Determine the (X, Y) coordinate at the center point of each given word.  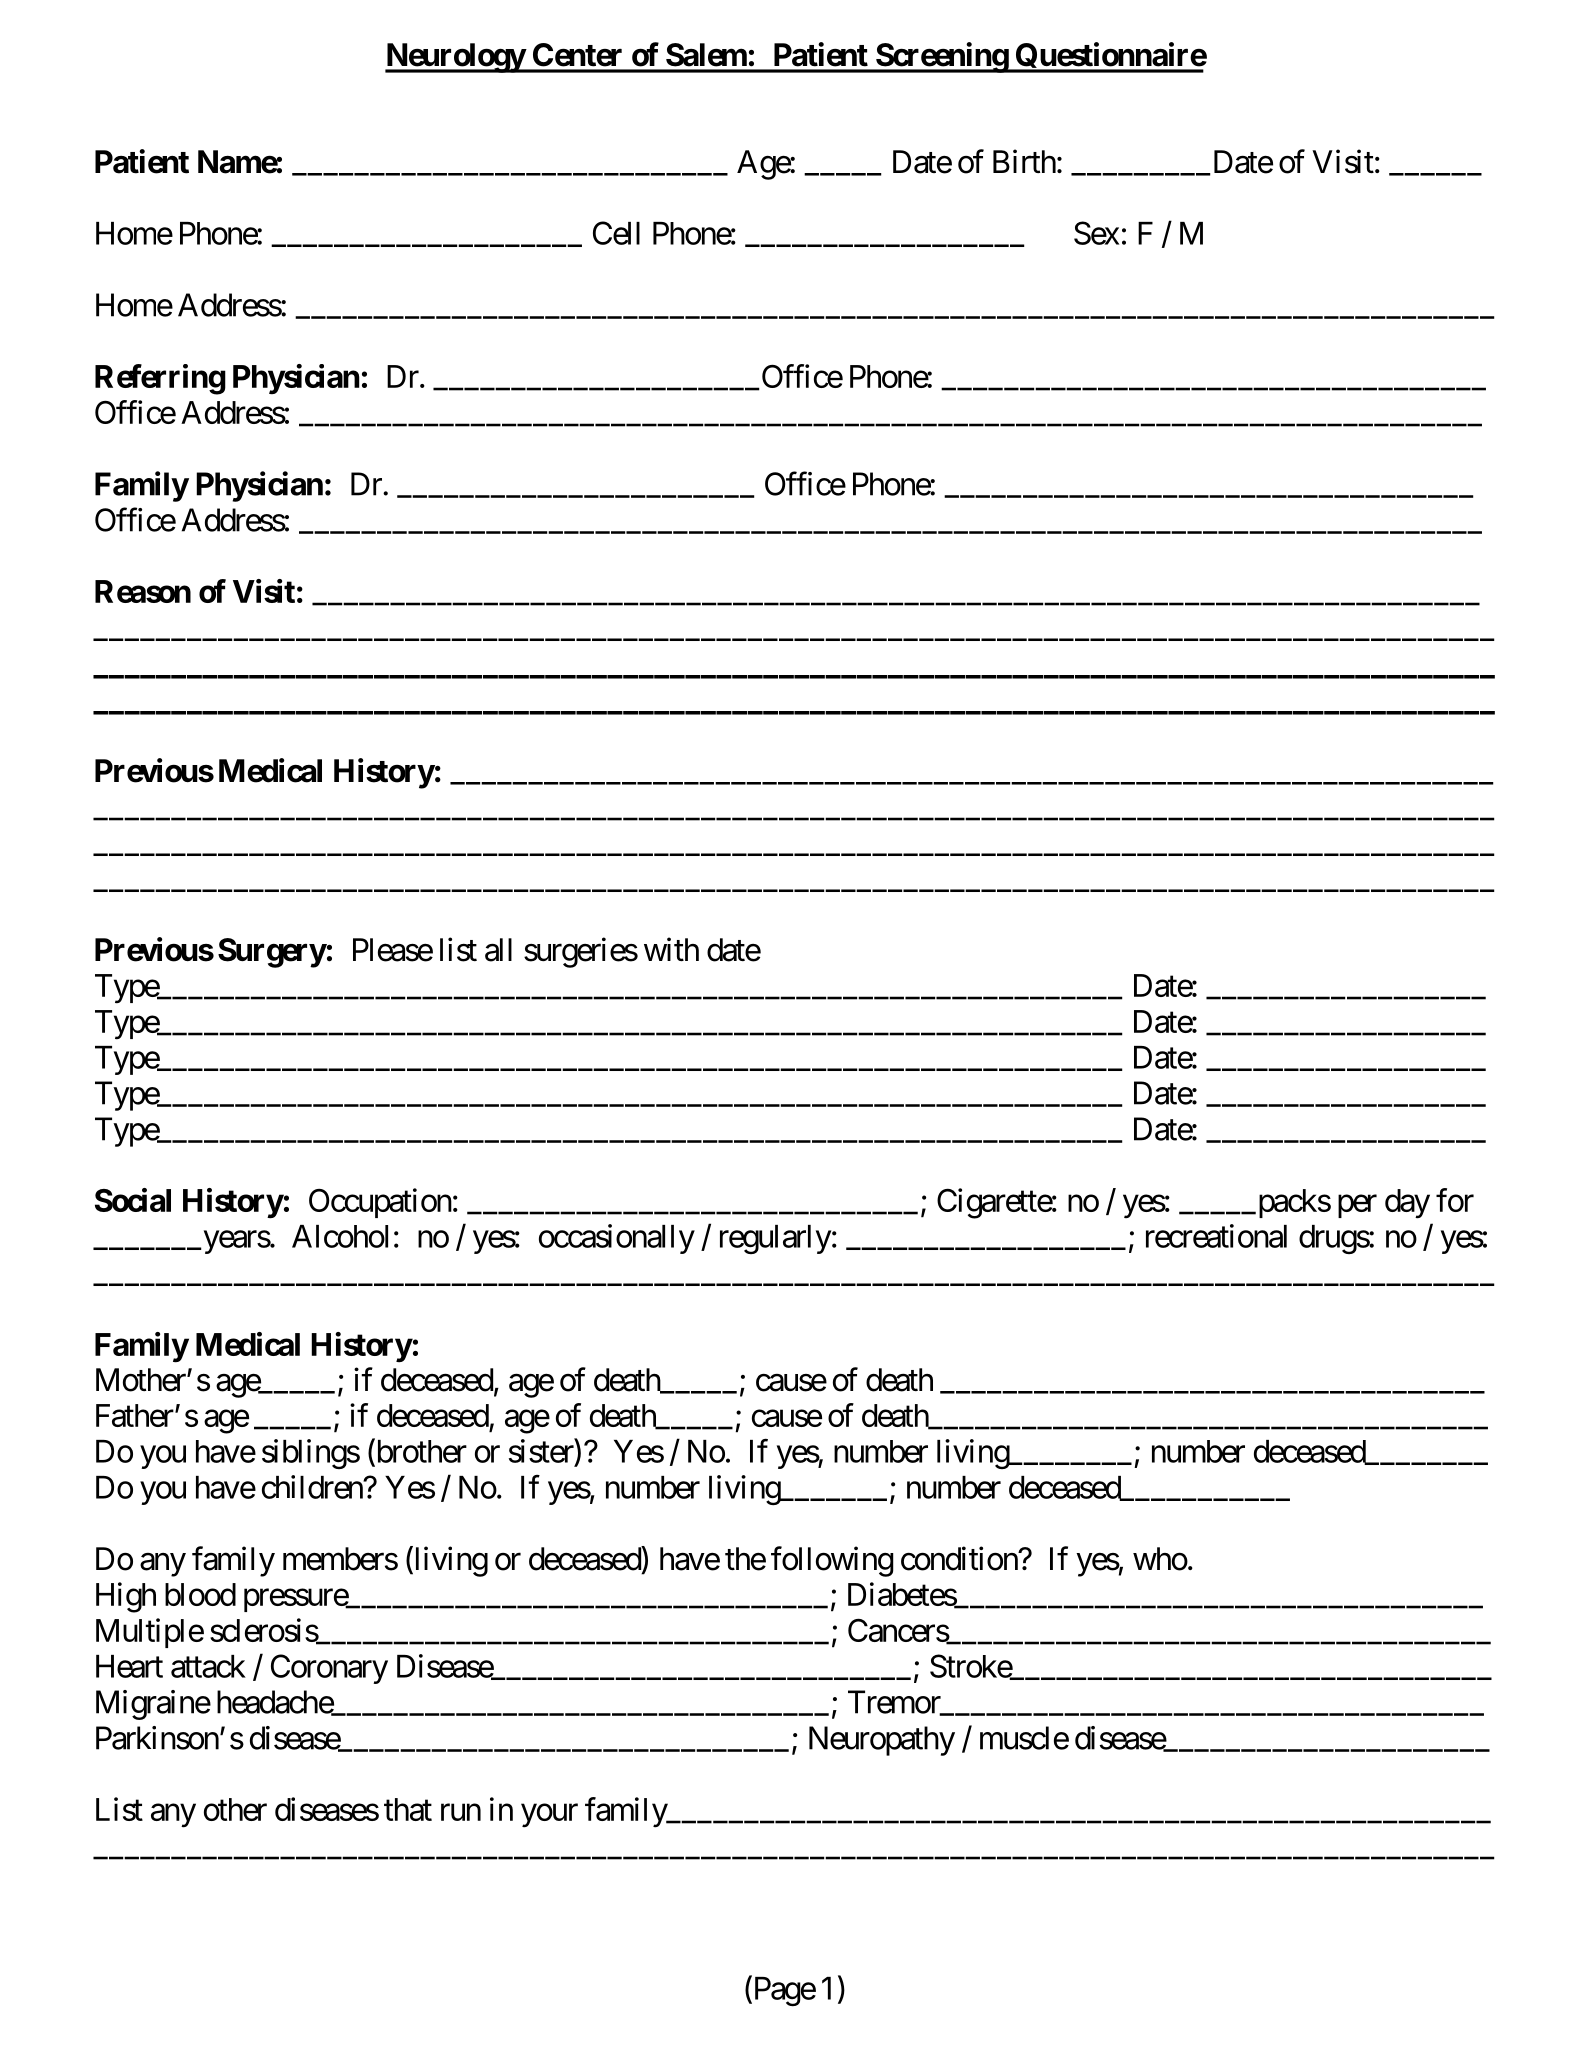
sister (542, 1451)
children (313, 1487)
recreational (1216, 1236)
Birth (1024, 161)
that (408, 1809)
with (671, 949)
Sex (1096, 233)
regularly (775, 1239)
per (1357, 1206)
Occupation (380, 1203)
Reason (143, 591)
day (1407, 1204)
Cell (616, 233)
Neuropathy (882, 1741)
